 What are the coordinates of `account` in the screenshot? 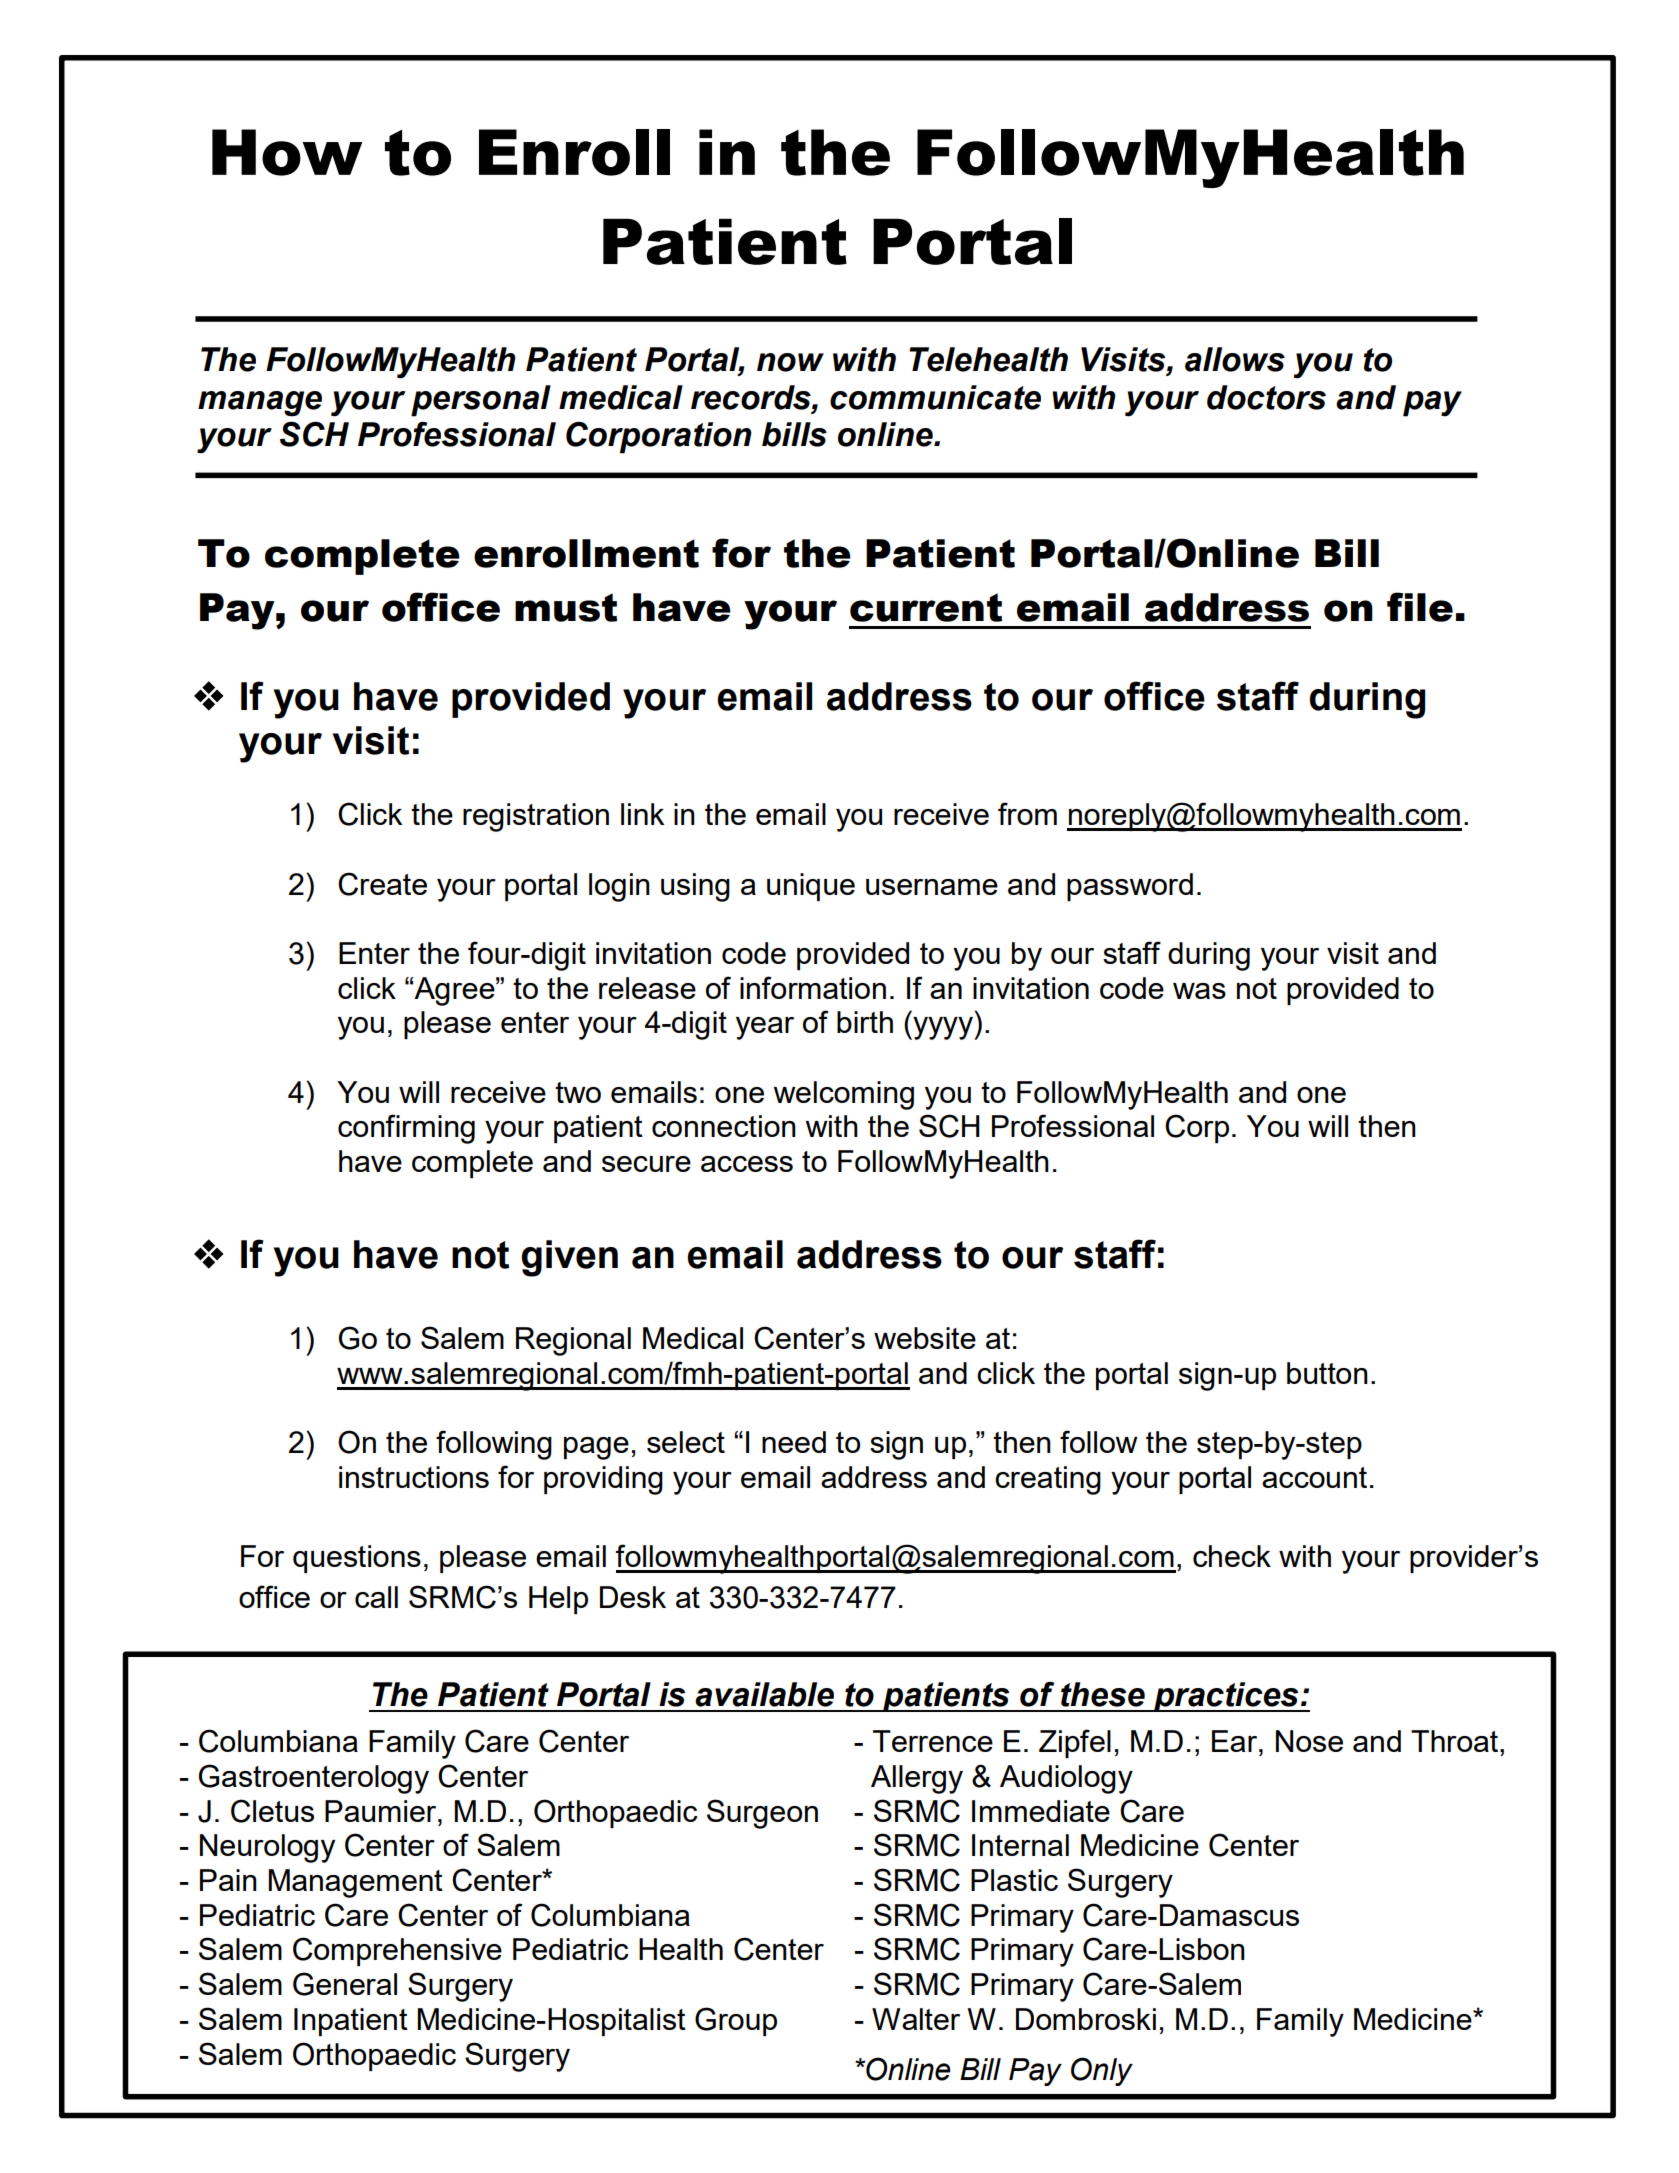 It's located at (1314, 1477).
